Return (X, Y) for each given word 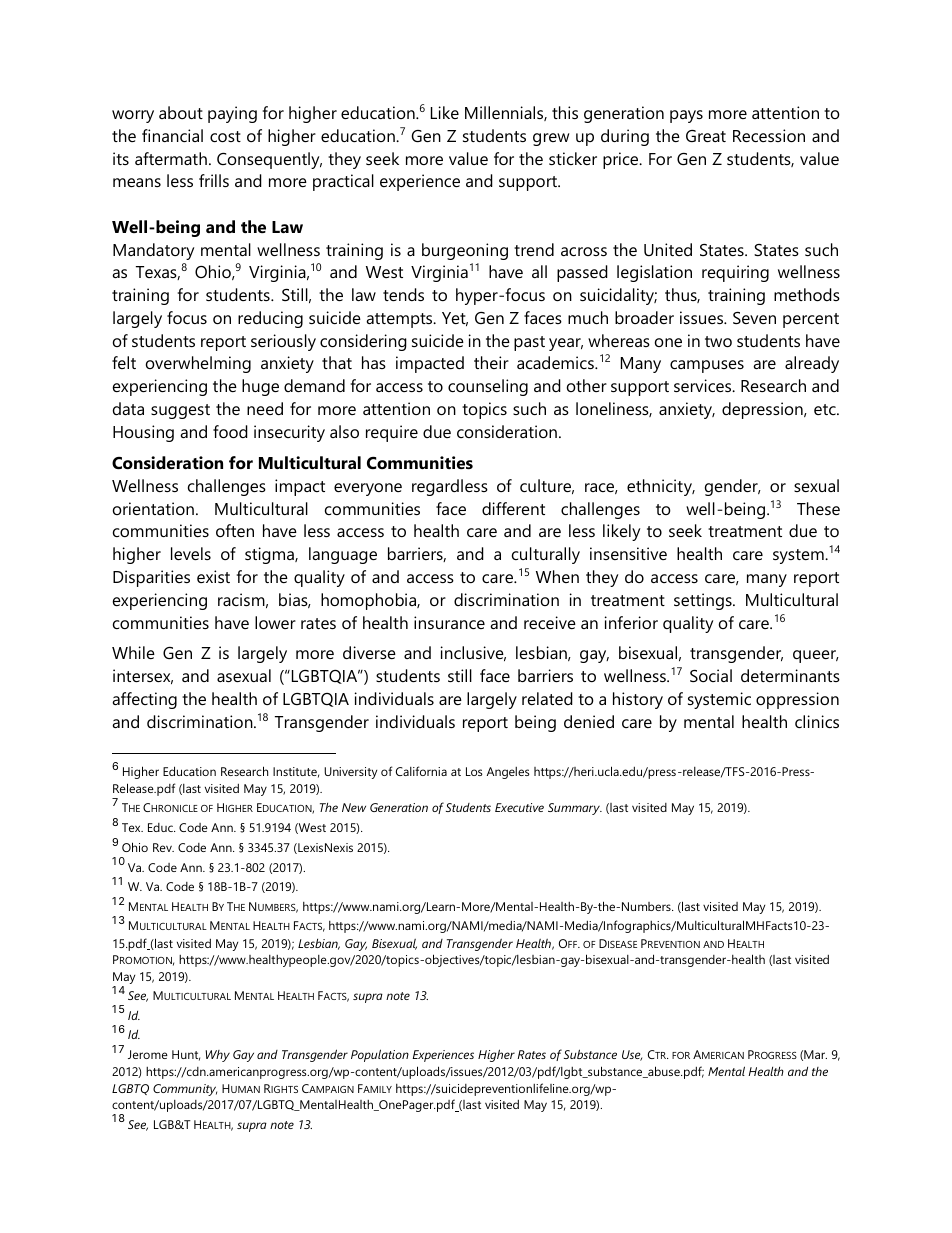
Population (380, 1055)
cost (225, 136)
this (565, 112)
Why (217, 1056)
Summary (575, 809)
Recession (769, 135)
